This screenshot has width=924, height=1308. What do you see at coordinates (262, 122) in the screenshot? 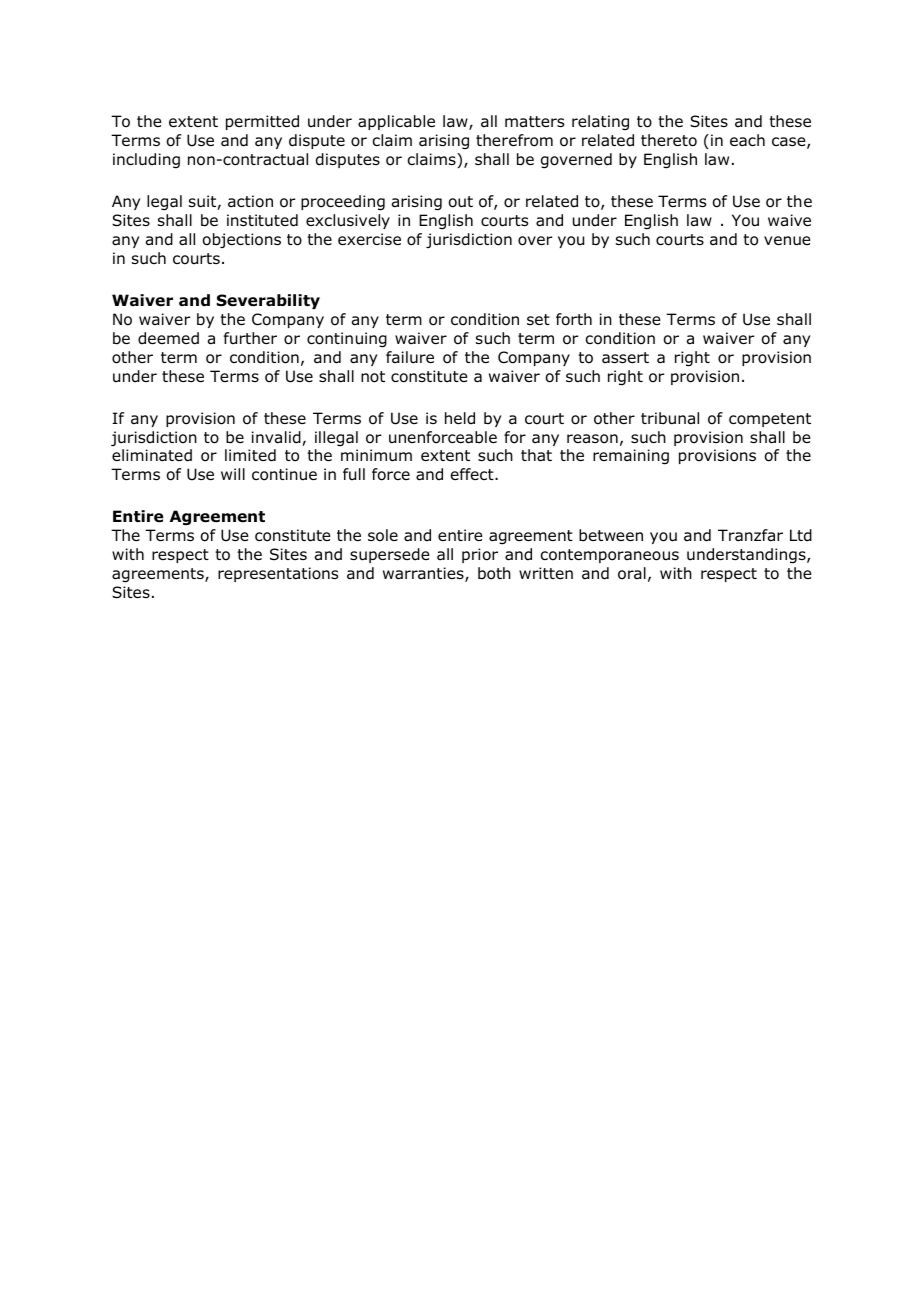
I see `permitted` at bounding box center [262, 122].
